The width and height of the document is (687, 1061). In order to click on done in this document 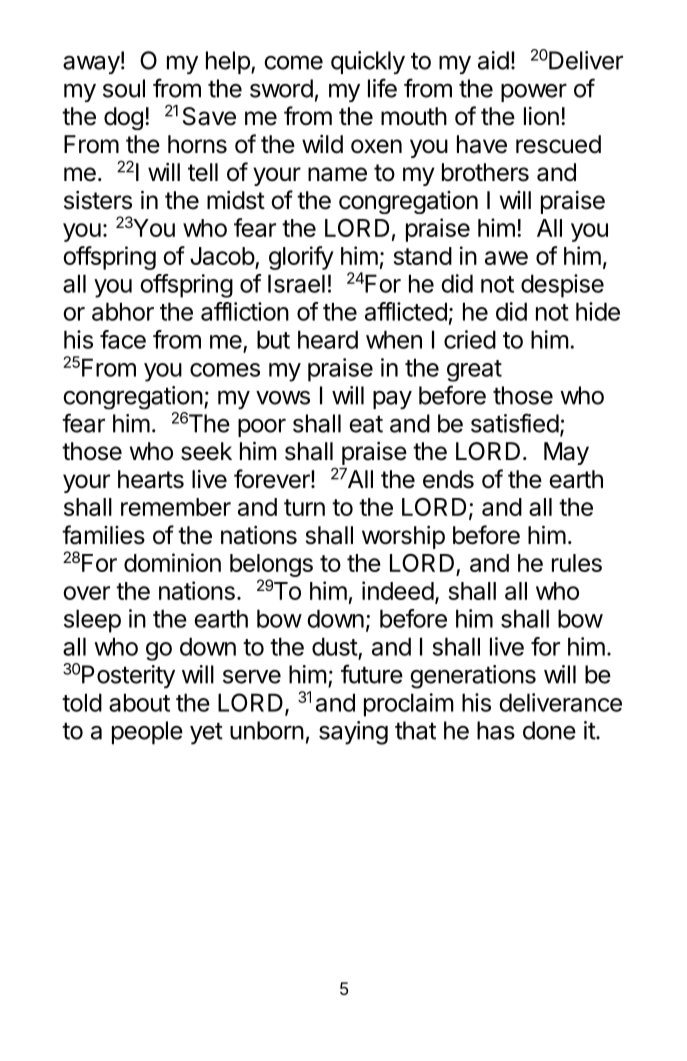, I will do `click(549, 730)`.
